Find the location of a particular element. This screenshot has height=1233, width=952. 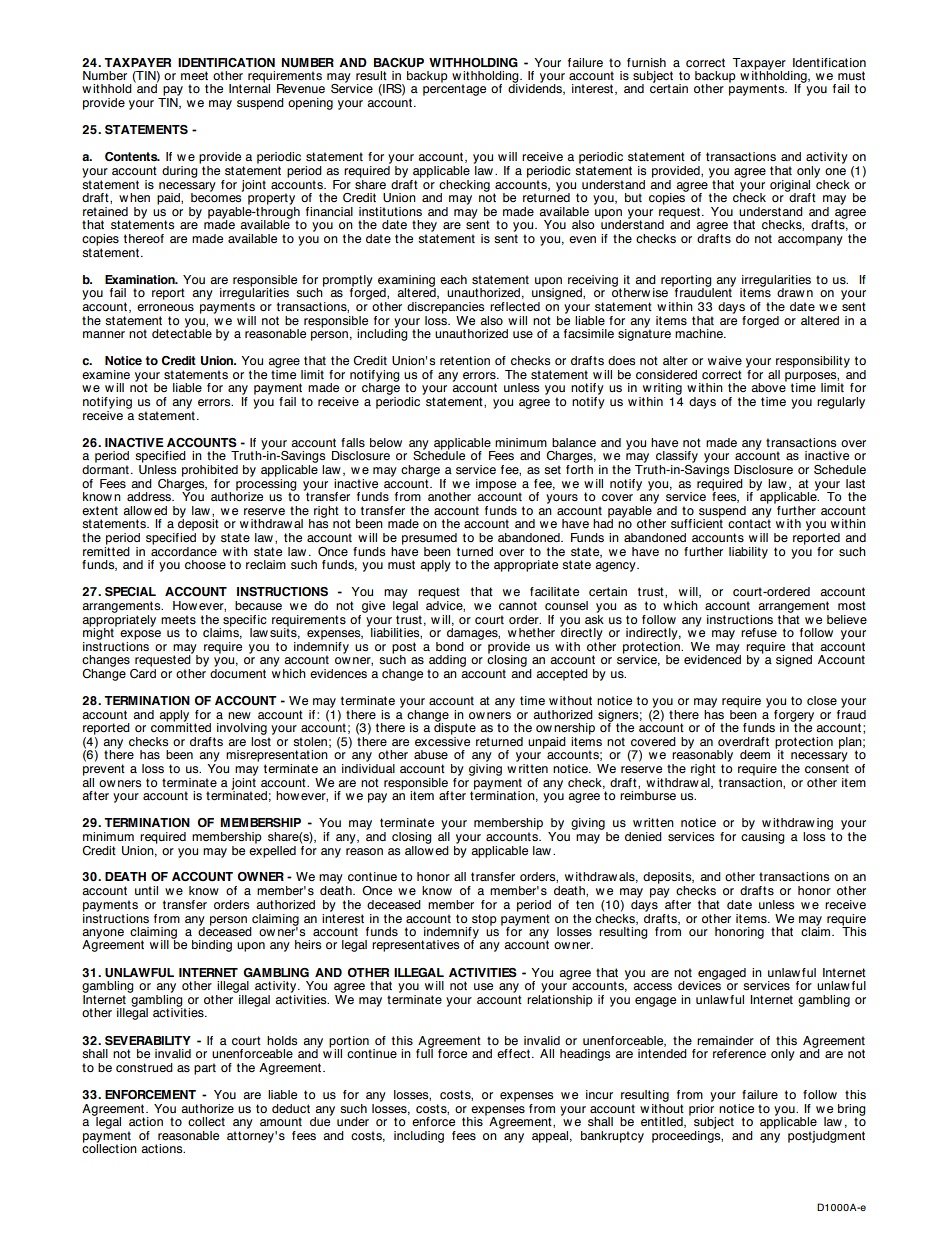

until is located at coordinates (146, 890).
